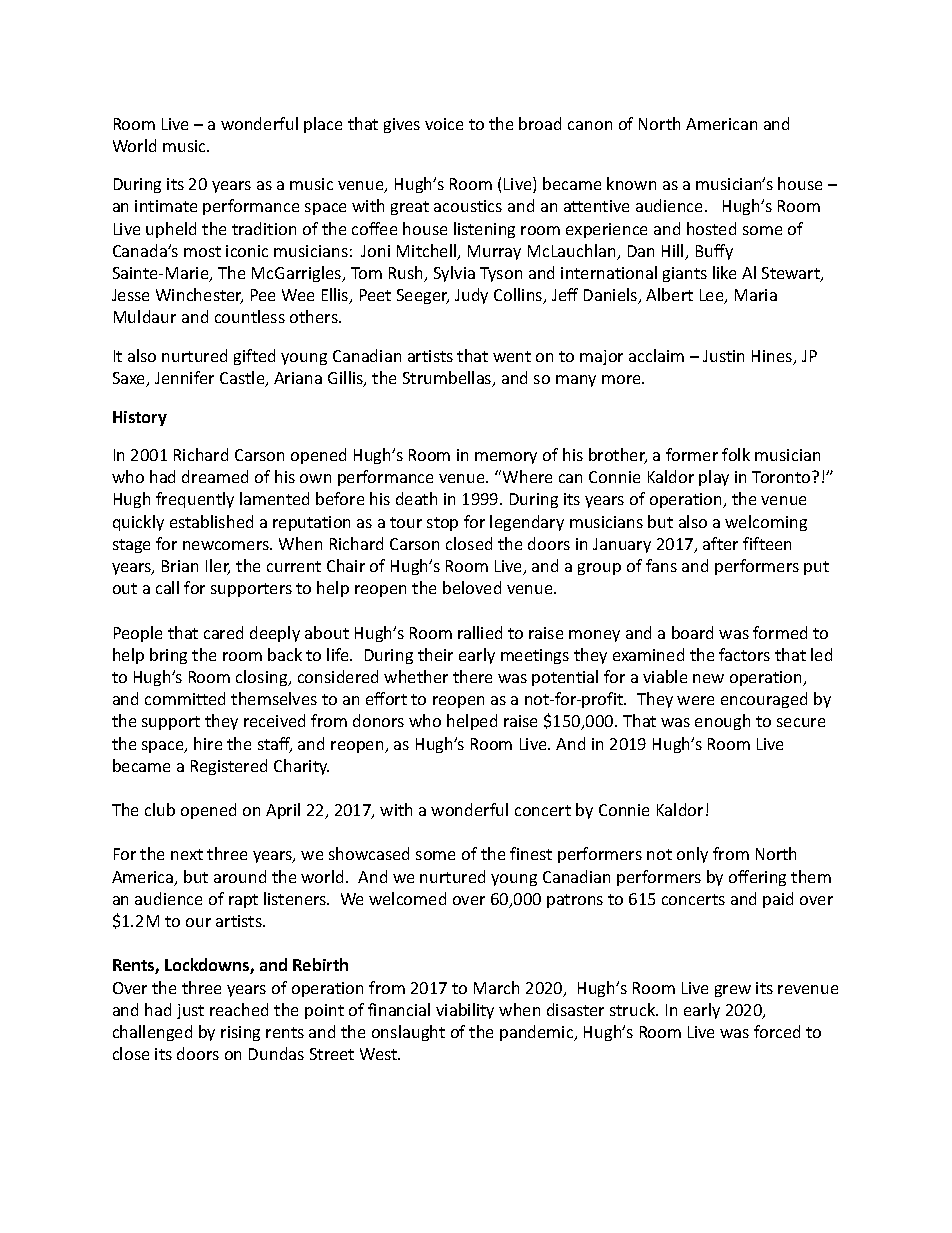  I want to click on rising, so click(240, 1033).
